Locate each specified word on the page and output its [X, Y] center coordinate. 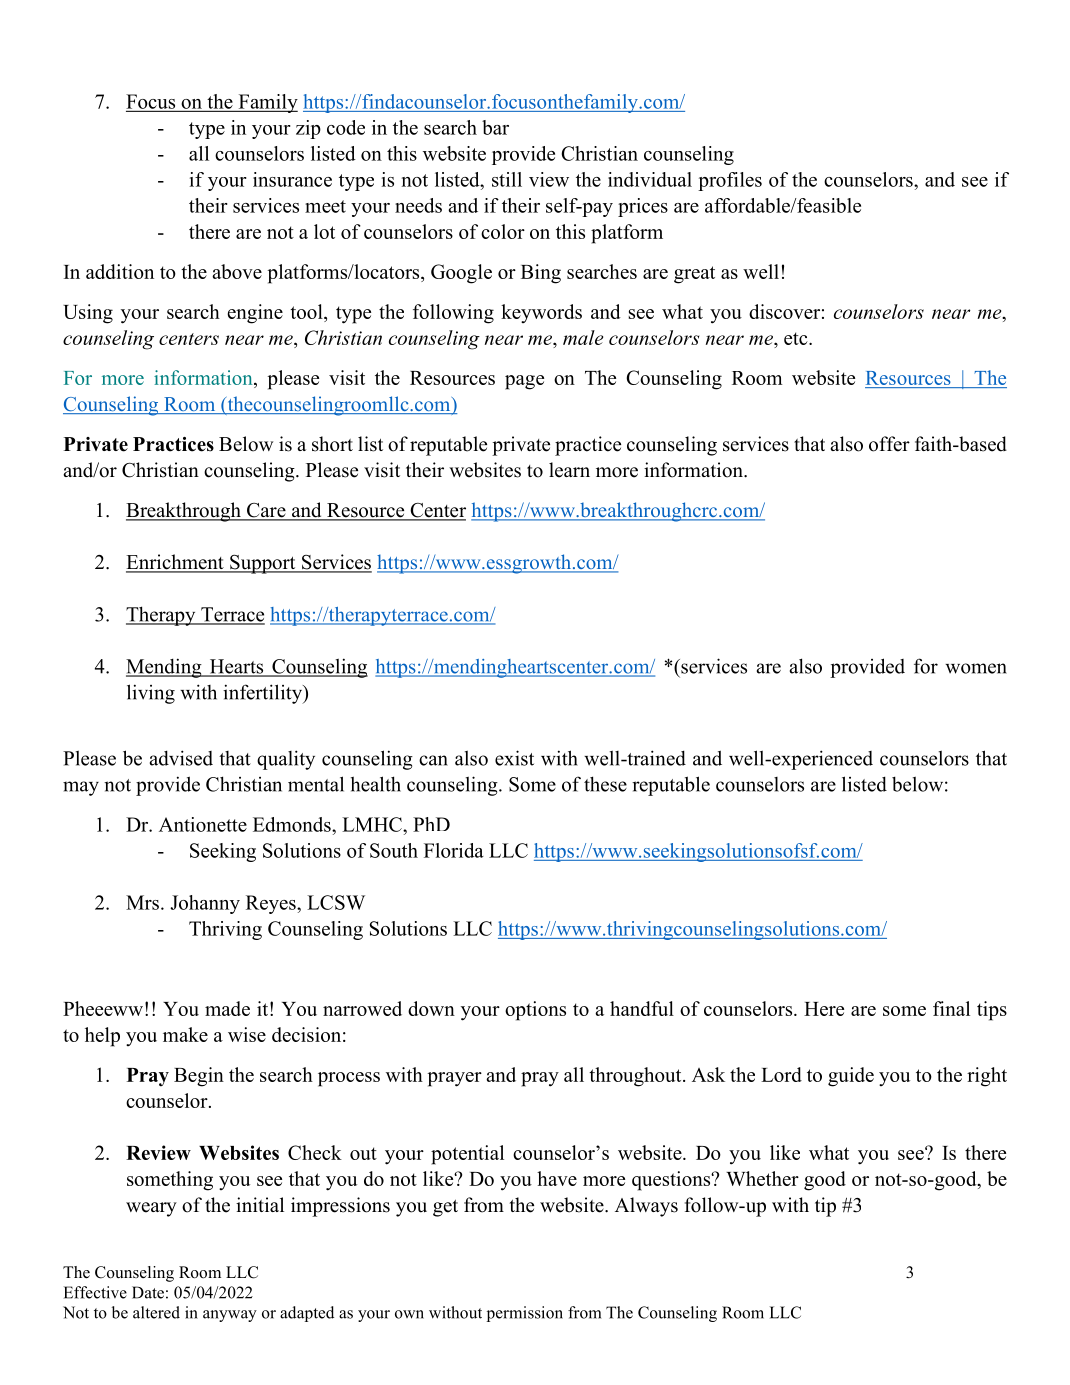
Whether [762, 1178]
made [227, 1008]
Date [148, 1292]
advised [181, 758]
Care [266, 511]
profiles [730, 181]
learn [569, 470]
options [535, 1011]
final [951, 1008]
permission [525, 1314]
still [507, 179]
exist [514, 758]
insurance [292, 179]
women [976, 668]
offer [889, 444]
